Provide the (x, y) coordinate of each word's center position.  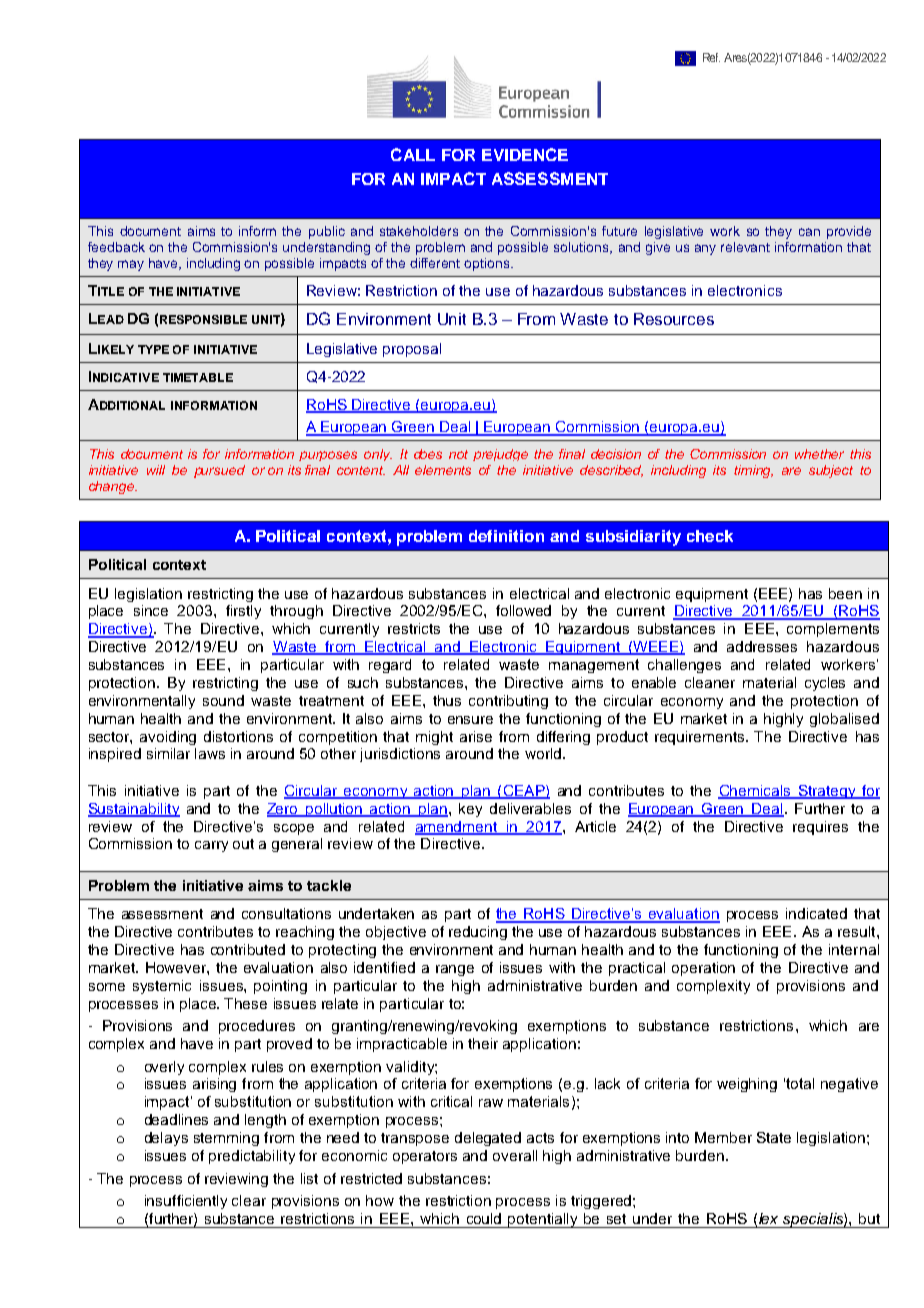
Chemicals (755, 792)
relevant (745, 247)
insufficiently (186, 1202)
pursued (219, 471)
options (488, 264)
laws (210, 753)
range (455, 970)
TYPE (153, 349)
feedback (116, 247)
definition (506, 536)
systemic (162, 987)
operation (703, 969)
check (710, 536)
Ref (711, 57)
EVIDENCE (525, 154)
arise (476, 736)
